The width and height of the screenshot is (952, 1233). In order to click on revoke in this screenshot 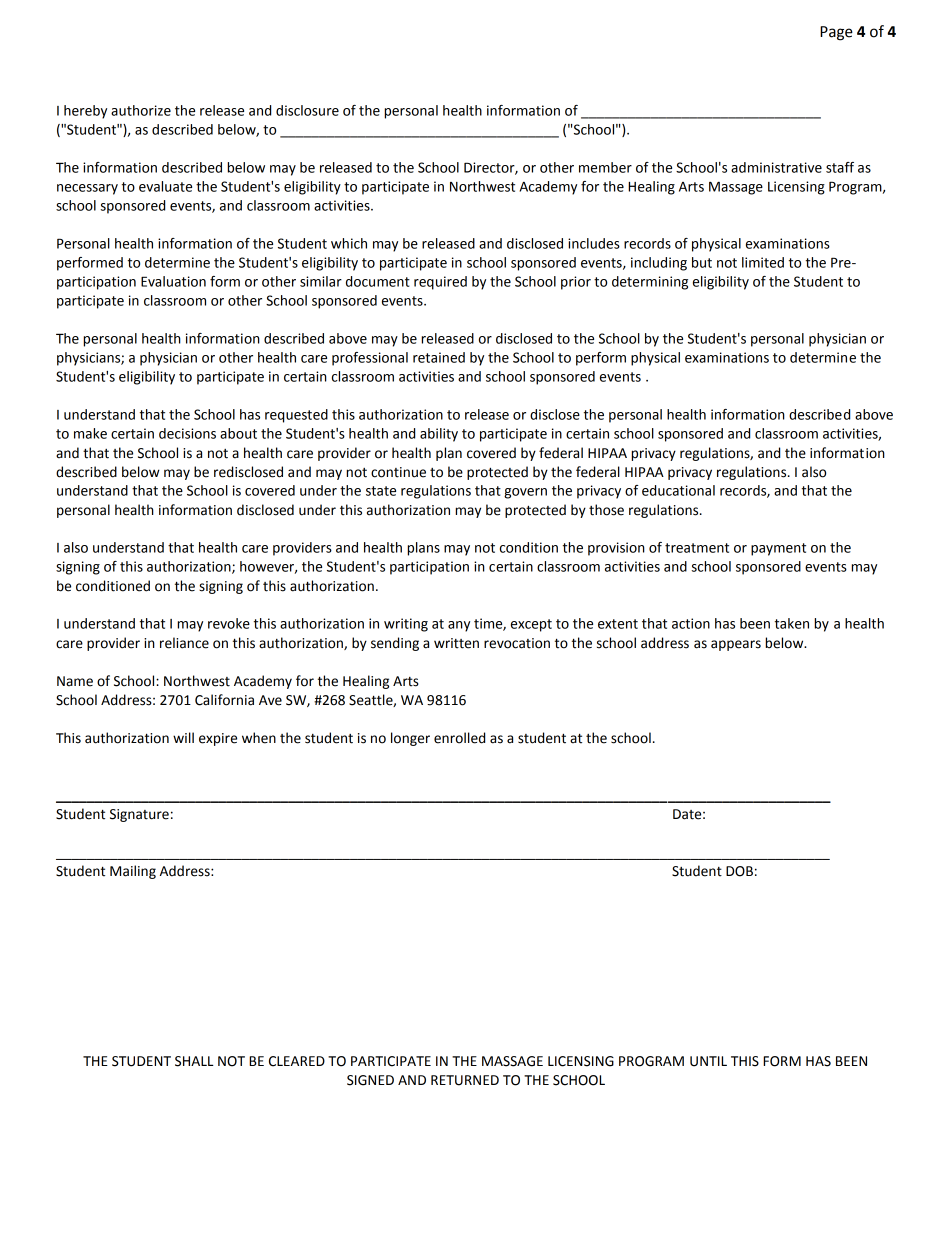, I will do `click(229, 623)`.
